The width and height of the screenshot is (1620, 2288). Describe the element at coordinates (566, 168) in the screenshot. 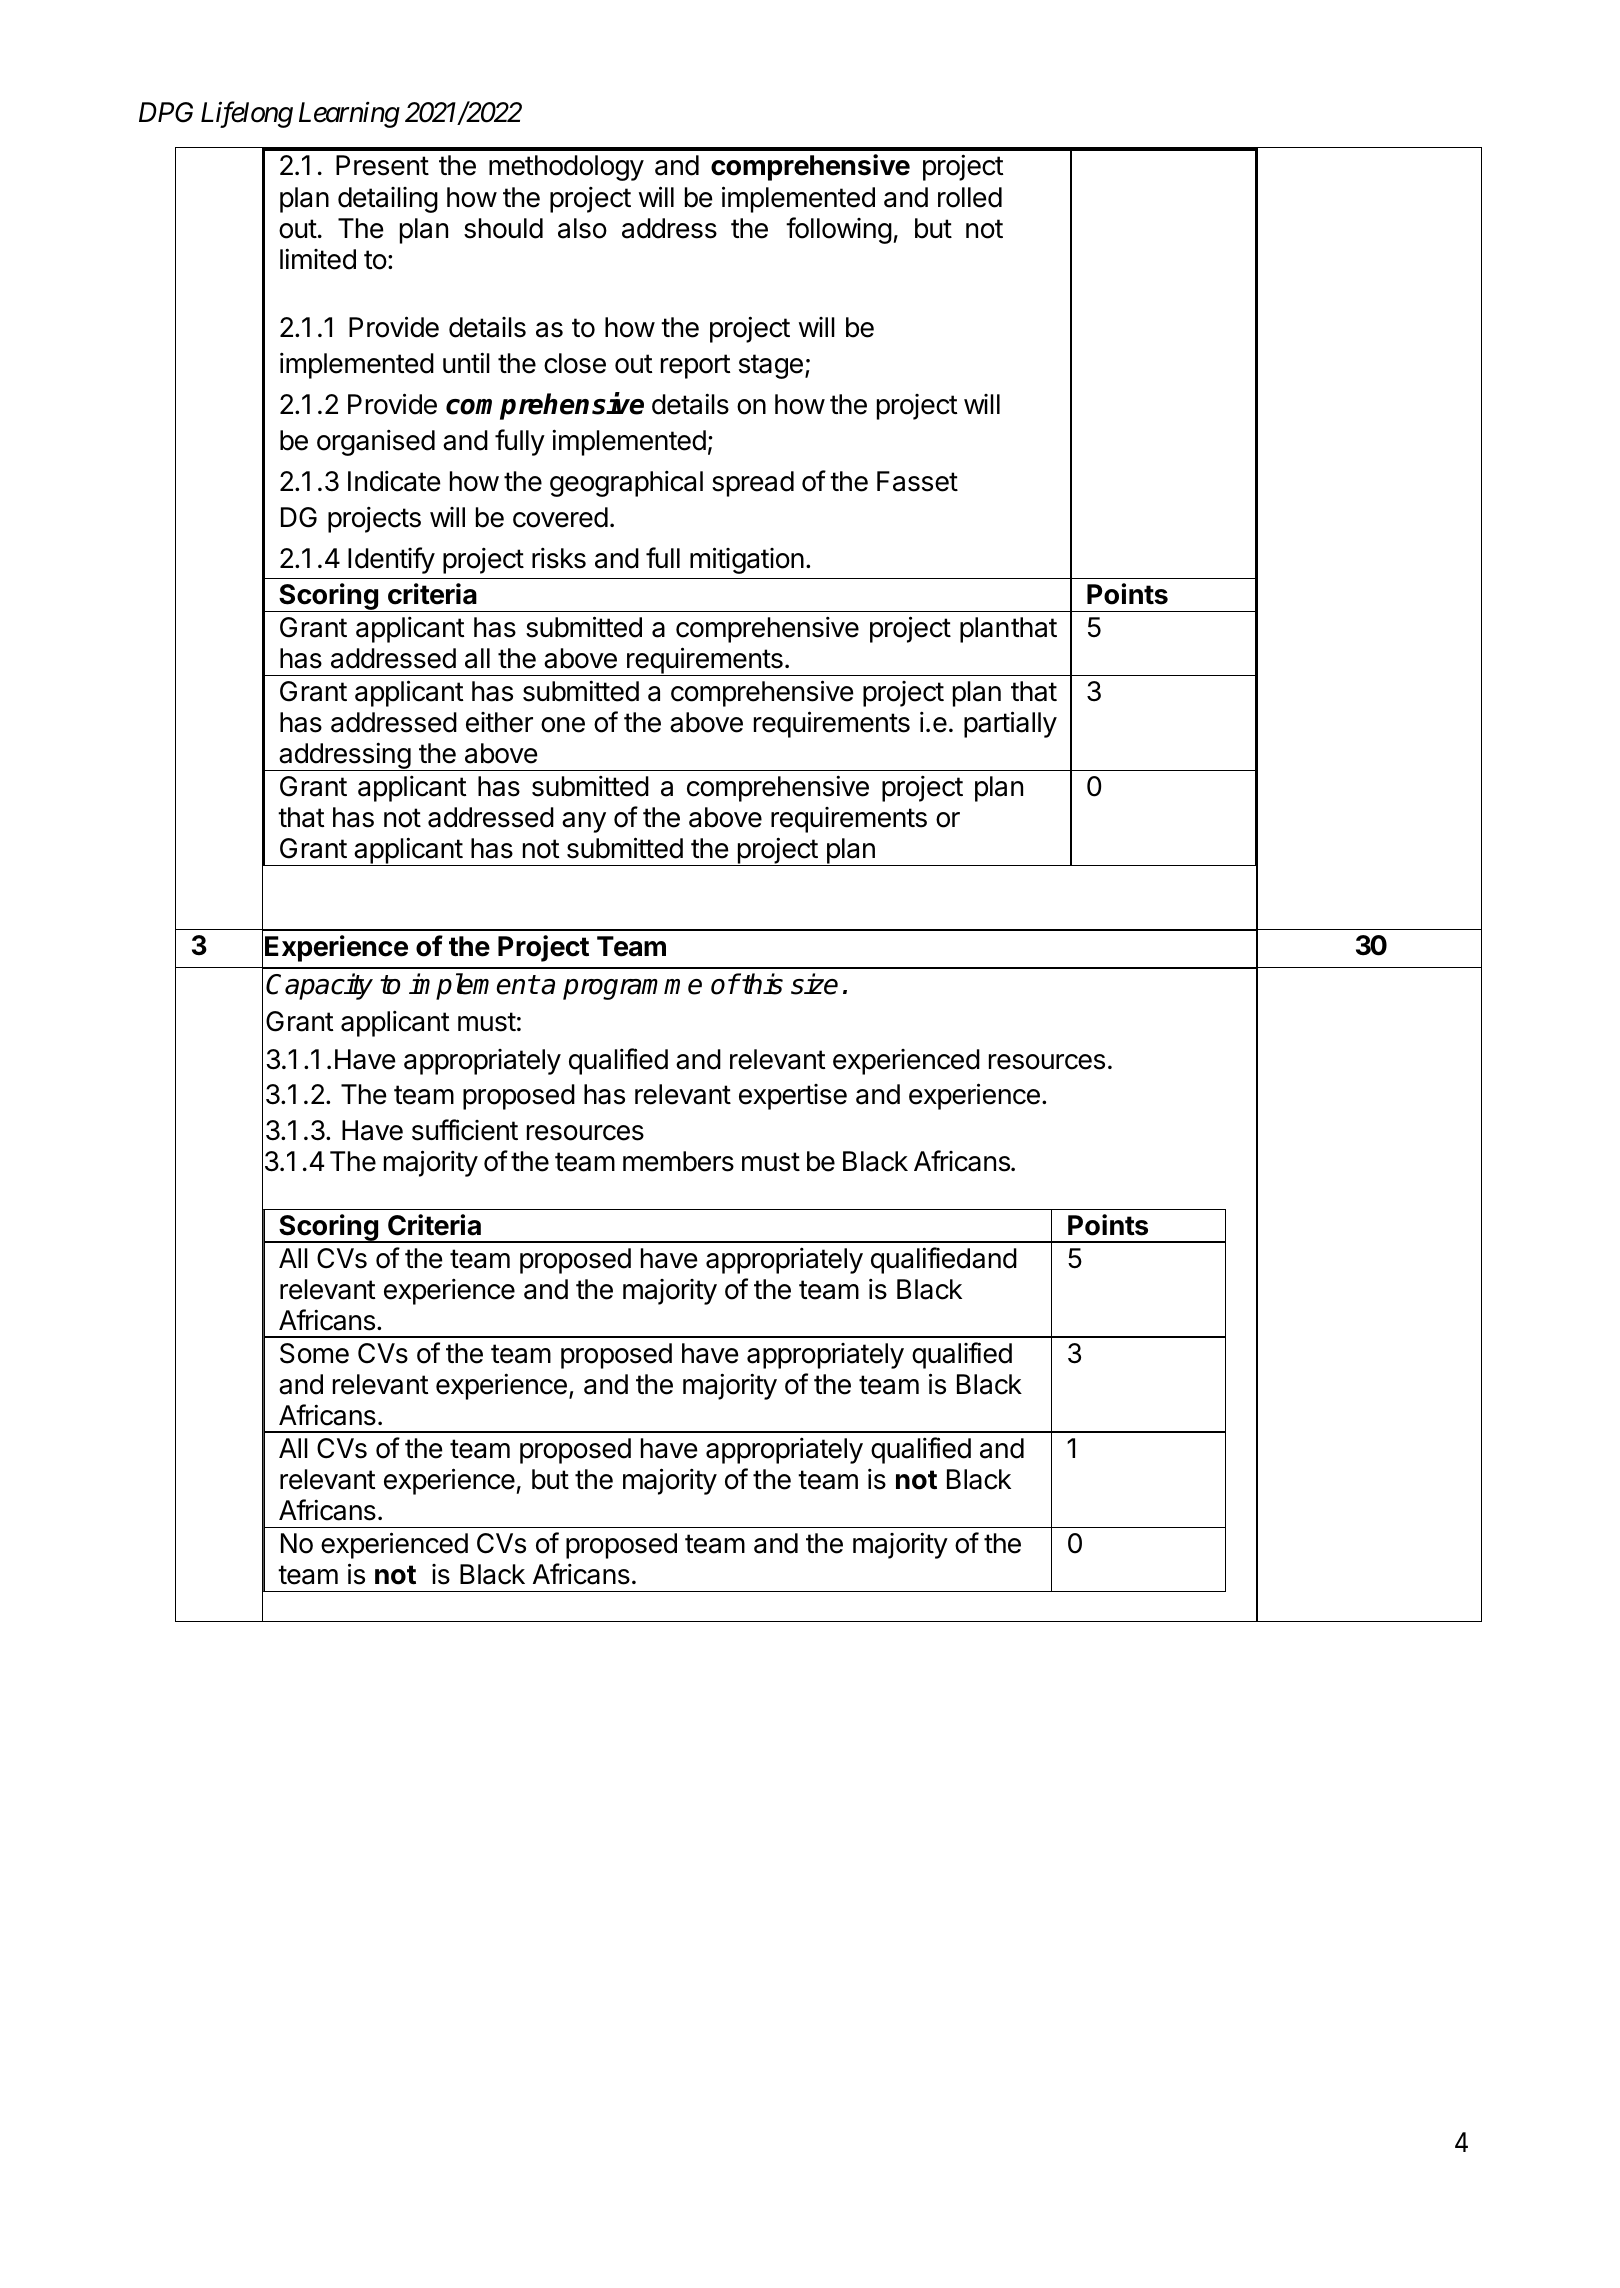

I see `methodology` at that location.
